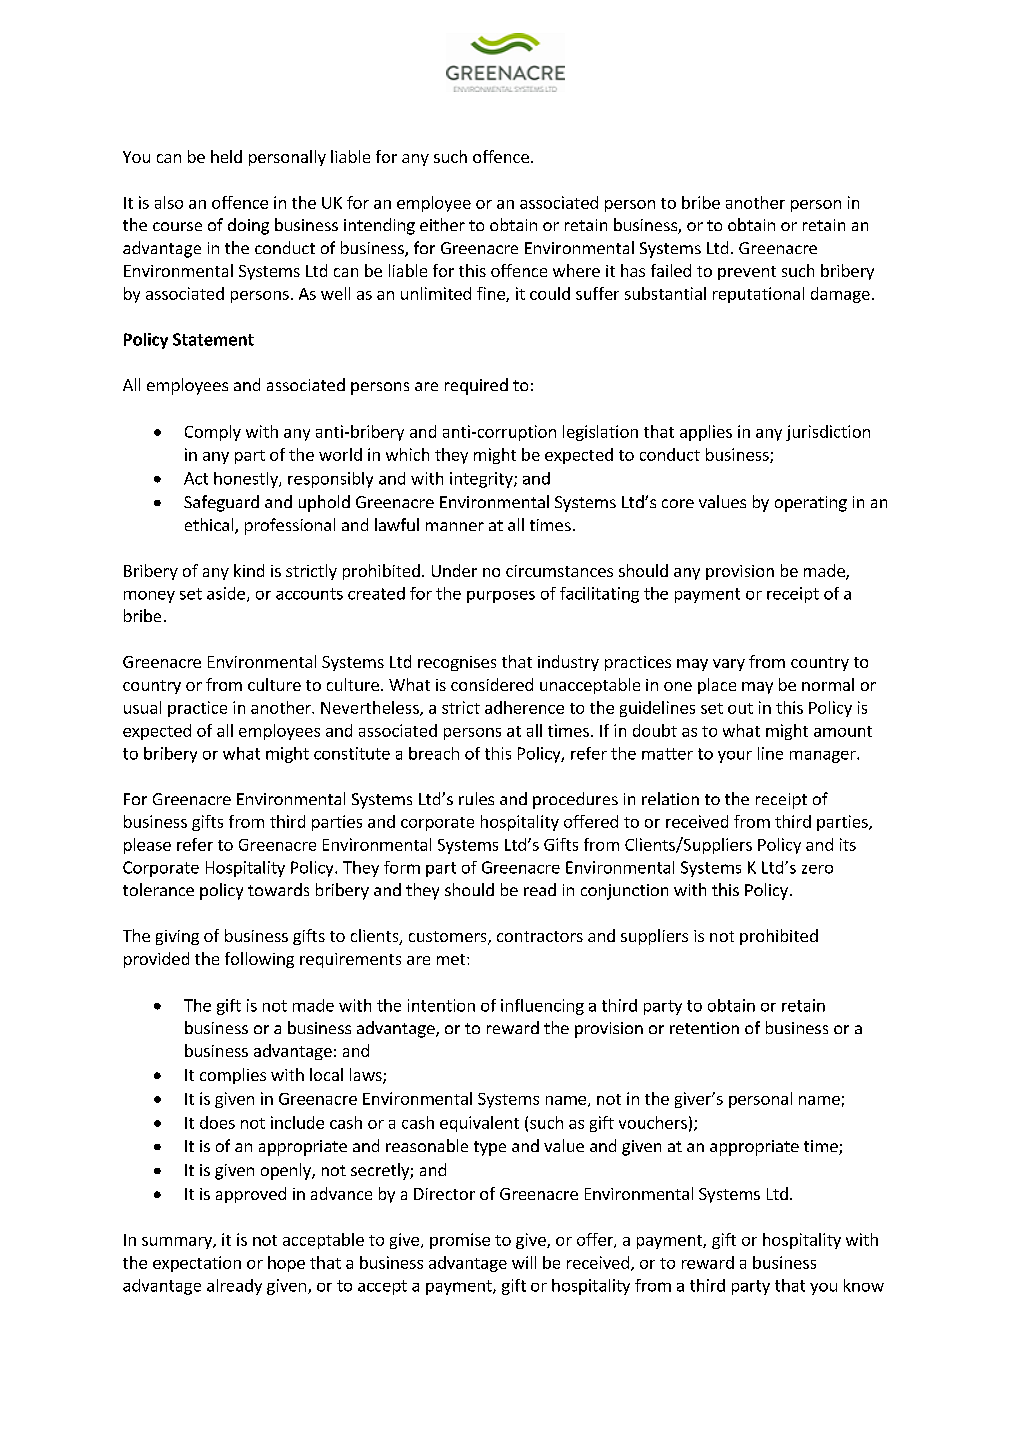 The height and width of the screenshot is (1431, 1012). Describe the element at coordinates (542, 1007) in the screenshot. I see `influencing` at that location.
